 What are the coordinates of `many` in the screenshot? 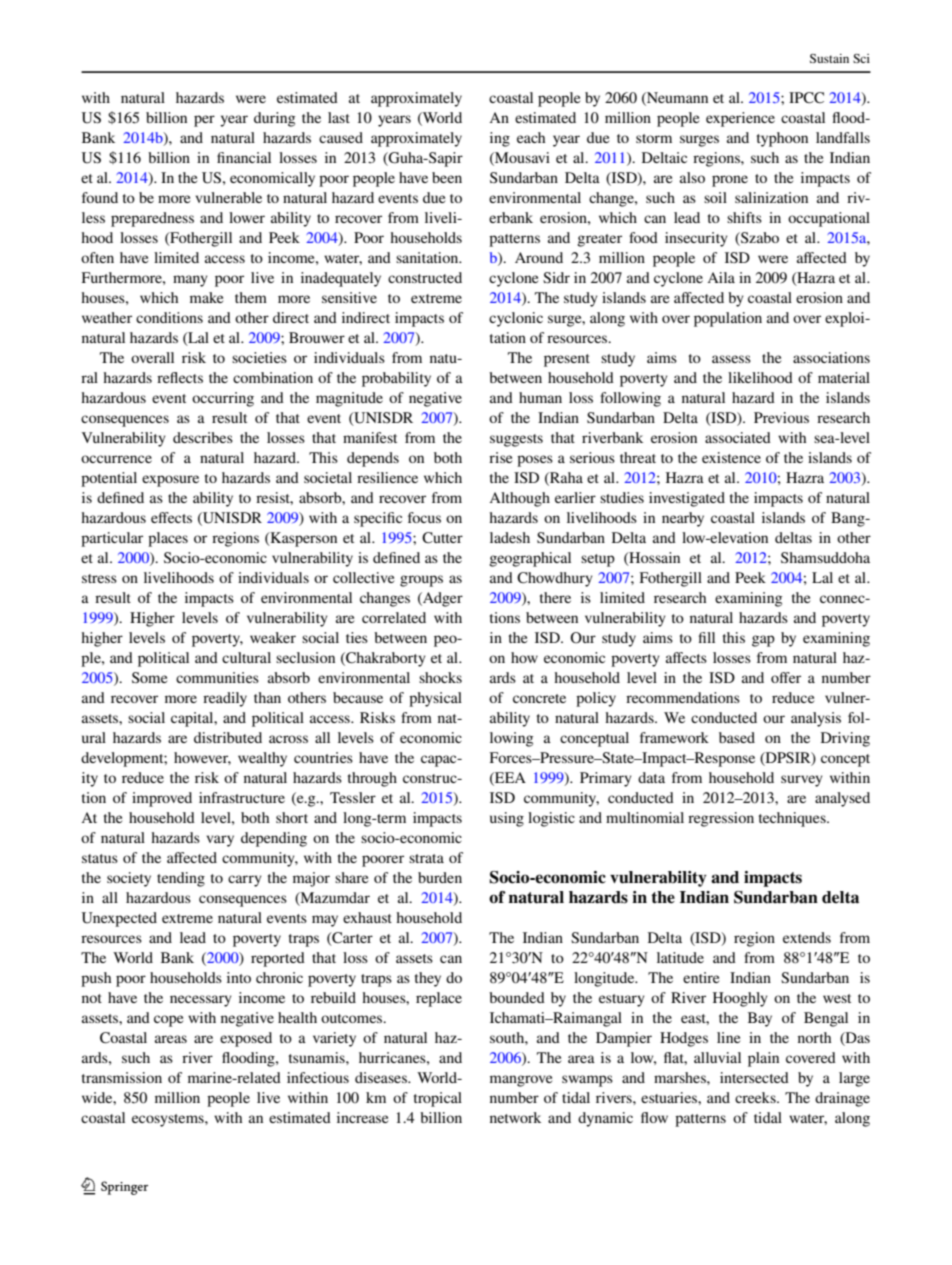 It's located at (190, 281).
